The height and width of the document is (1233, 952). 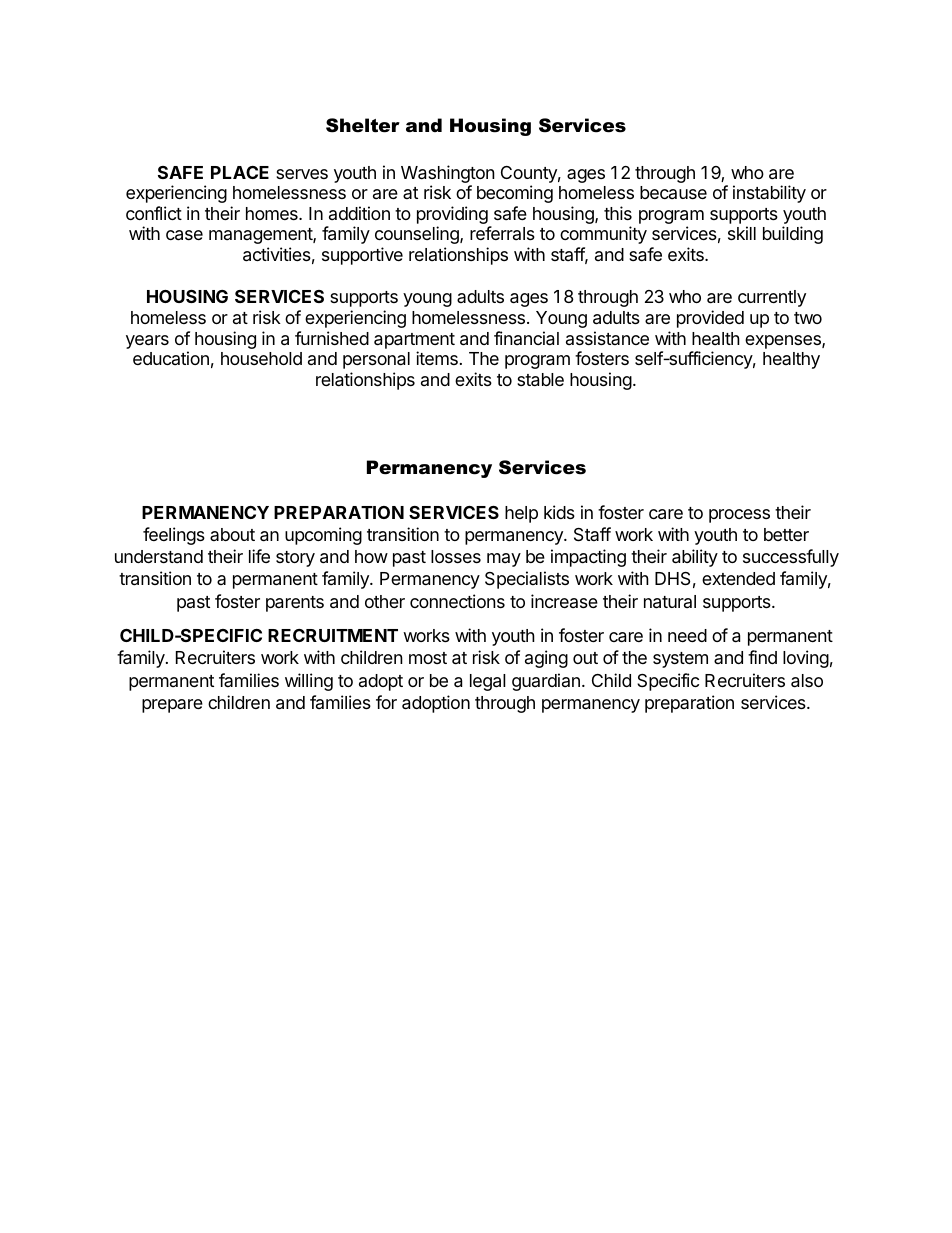 I want to click on because, so click(x=673, y=192).
